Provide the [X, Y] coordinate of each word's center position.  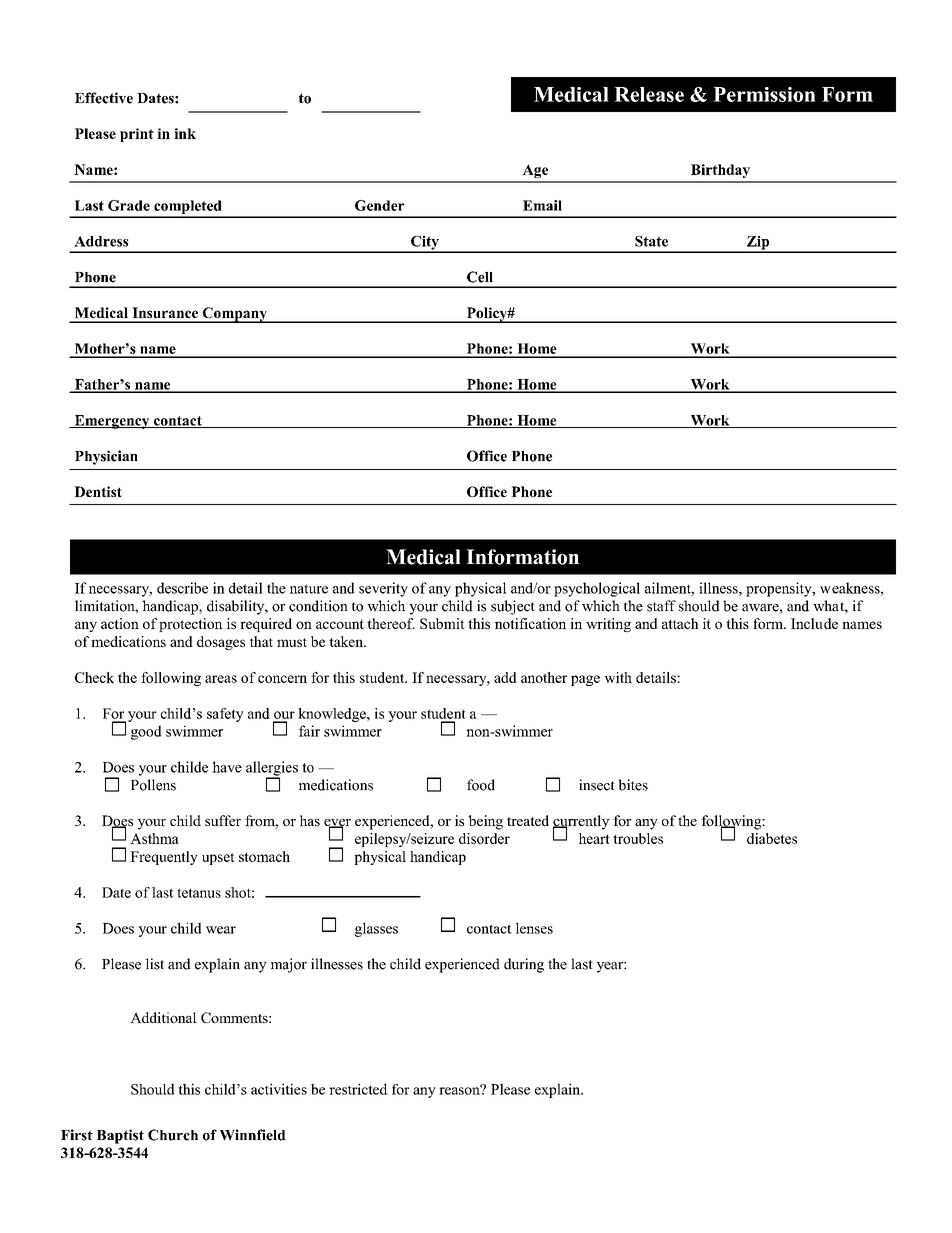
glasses [376, 929]
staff [661, 606]
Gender [380, 205]
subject [513, 607]
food [481, 785]
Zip [758, 244]
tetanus [199, 893]
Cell [480, 277]
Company [234, 315]
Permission [764, 94]
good [146, 732]
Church [173, 1135]
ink [185, 133]
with [618, 677]
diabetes [772, 838]
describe [182, 588]
